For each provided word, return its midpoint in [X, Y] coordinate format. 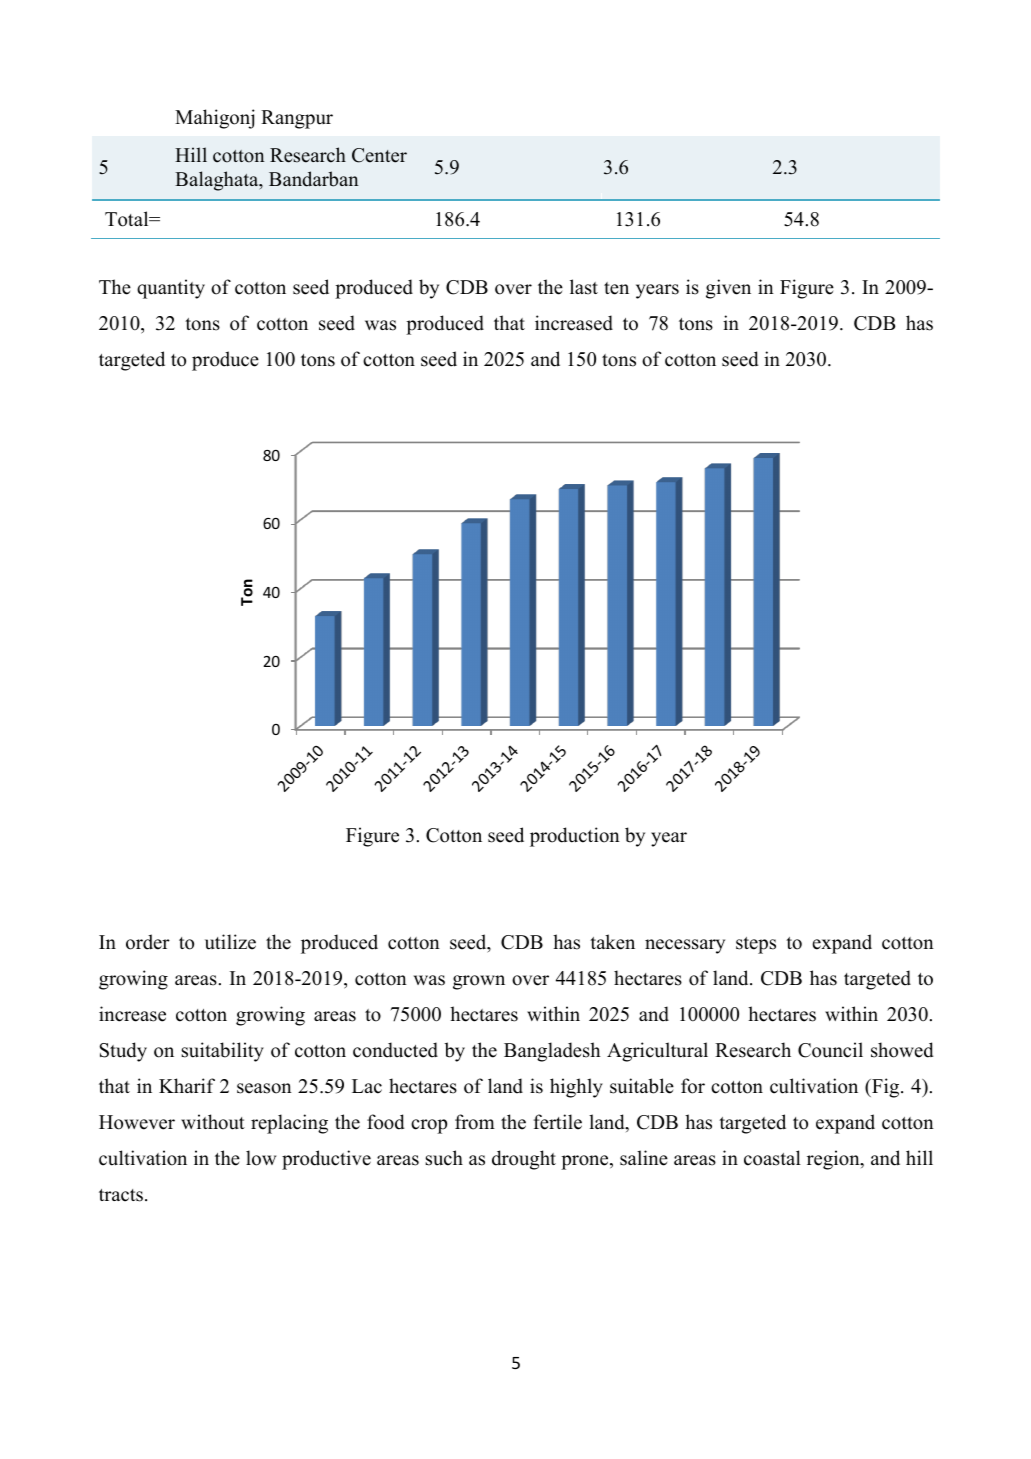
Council [830, 1050]
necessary [685, 946]
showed [902, 1050]
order [148, 942]
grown [479, 982]
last [584, 287]
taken [612, 942]
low [261, 1158]
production [575, 837]
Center [379, 155]
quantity [171, 289]
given [728, 289]
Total [128, 219]
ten [616, 288]
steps [756, 945]
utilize [230, 942]
